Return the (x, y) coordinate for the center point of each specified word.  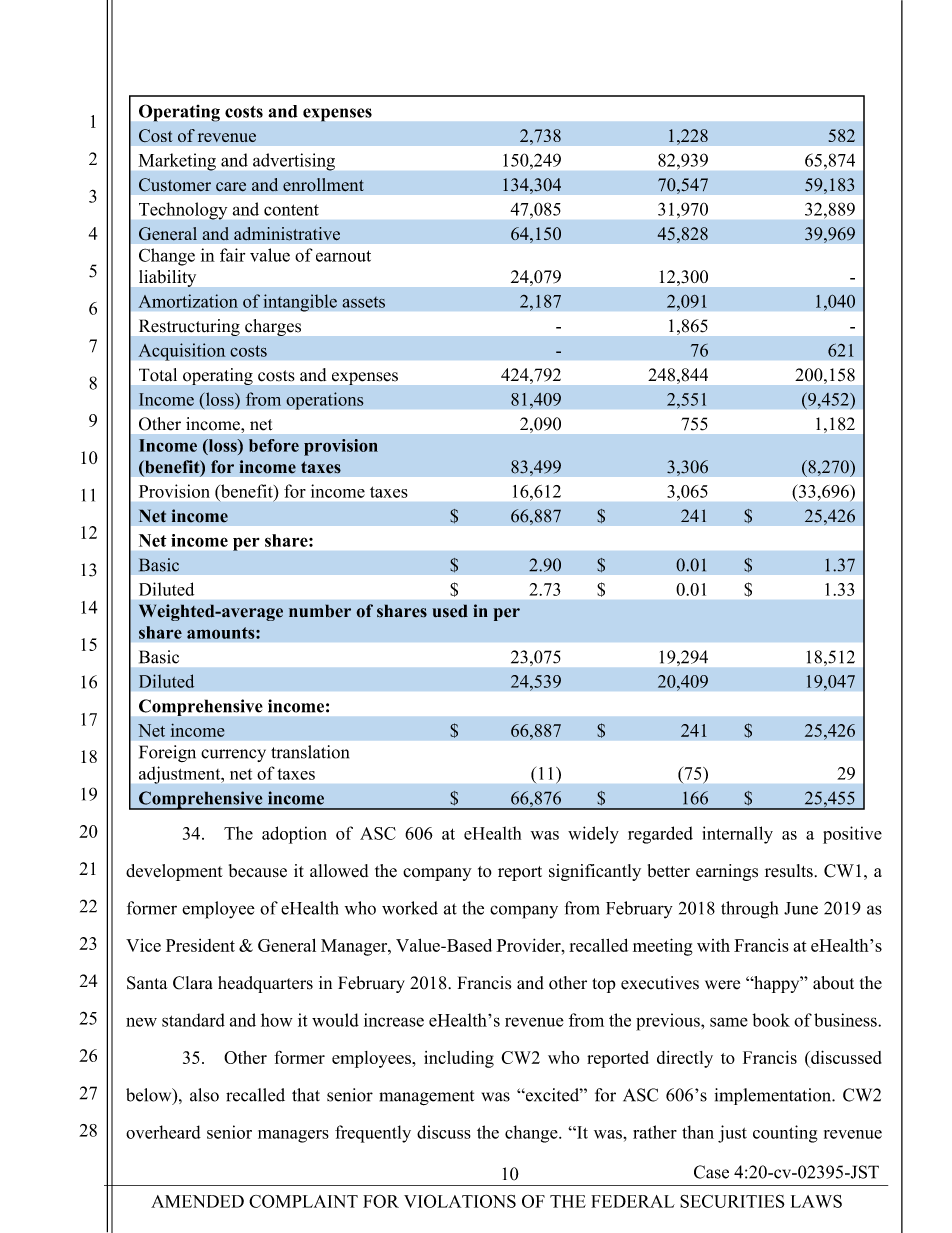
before (274, 445)
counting (785, 1134)
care (231, 187)
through (749, 910)
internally (738, 835)
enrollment (323, 185)
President (200, 945)
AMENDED (197, 1201)
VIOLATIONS (460, 1201)
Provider (529, 945)
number (320, 611)
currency (233, 755)
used (450, 611)
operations (325, 401)
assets (363, 302)
